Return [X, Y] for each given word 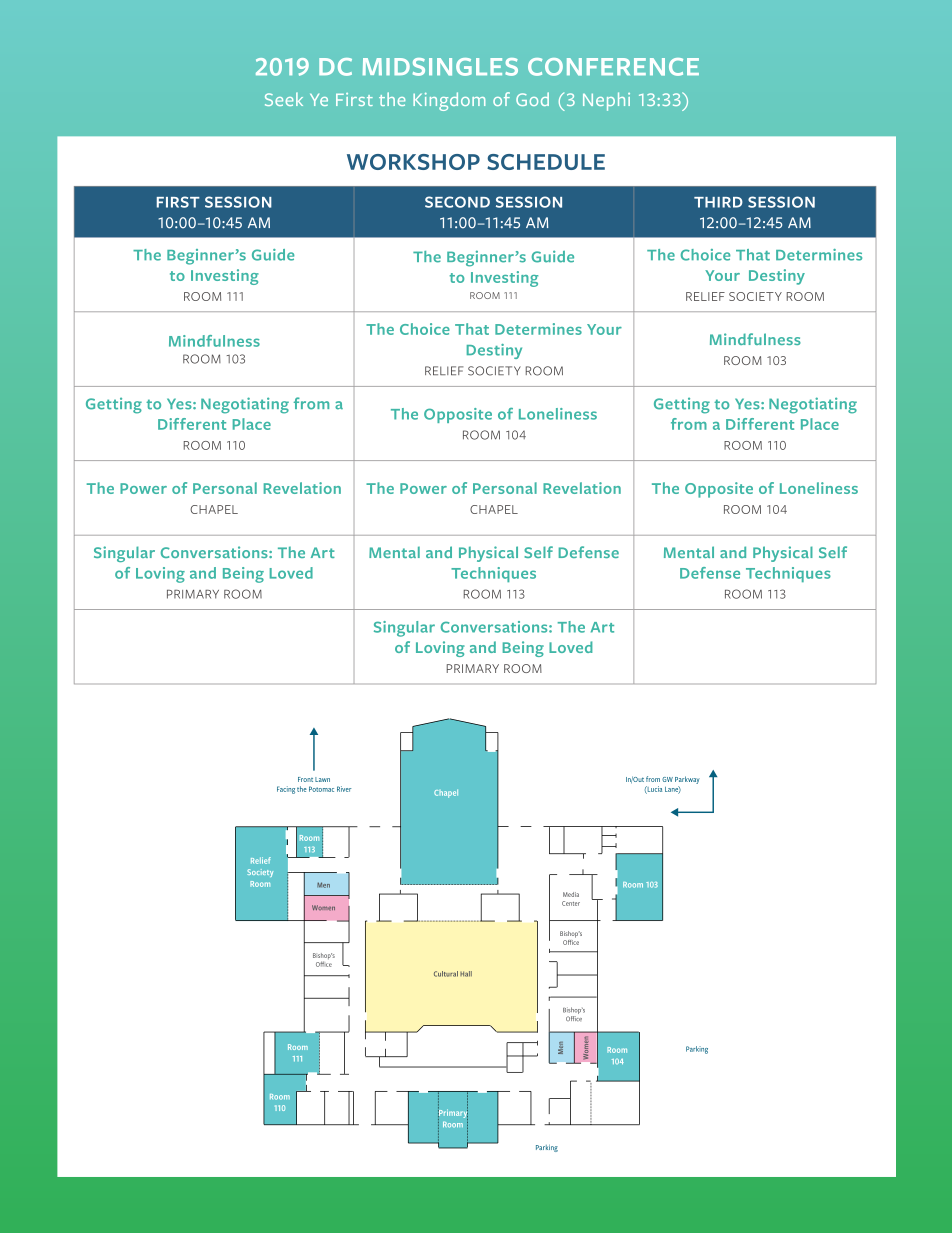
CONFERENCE [613, 67]
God [532, 99]
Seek [284, 99]
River [344, 789]
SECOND [457, 202]
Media [571, 894]
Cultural [446, 974]
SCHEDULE [546, 162]
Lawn [322, 779]
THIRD [718, 202]
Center [571, 903]
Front [305, 779]
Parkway [687, 780]
